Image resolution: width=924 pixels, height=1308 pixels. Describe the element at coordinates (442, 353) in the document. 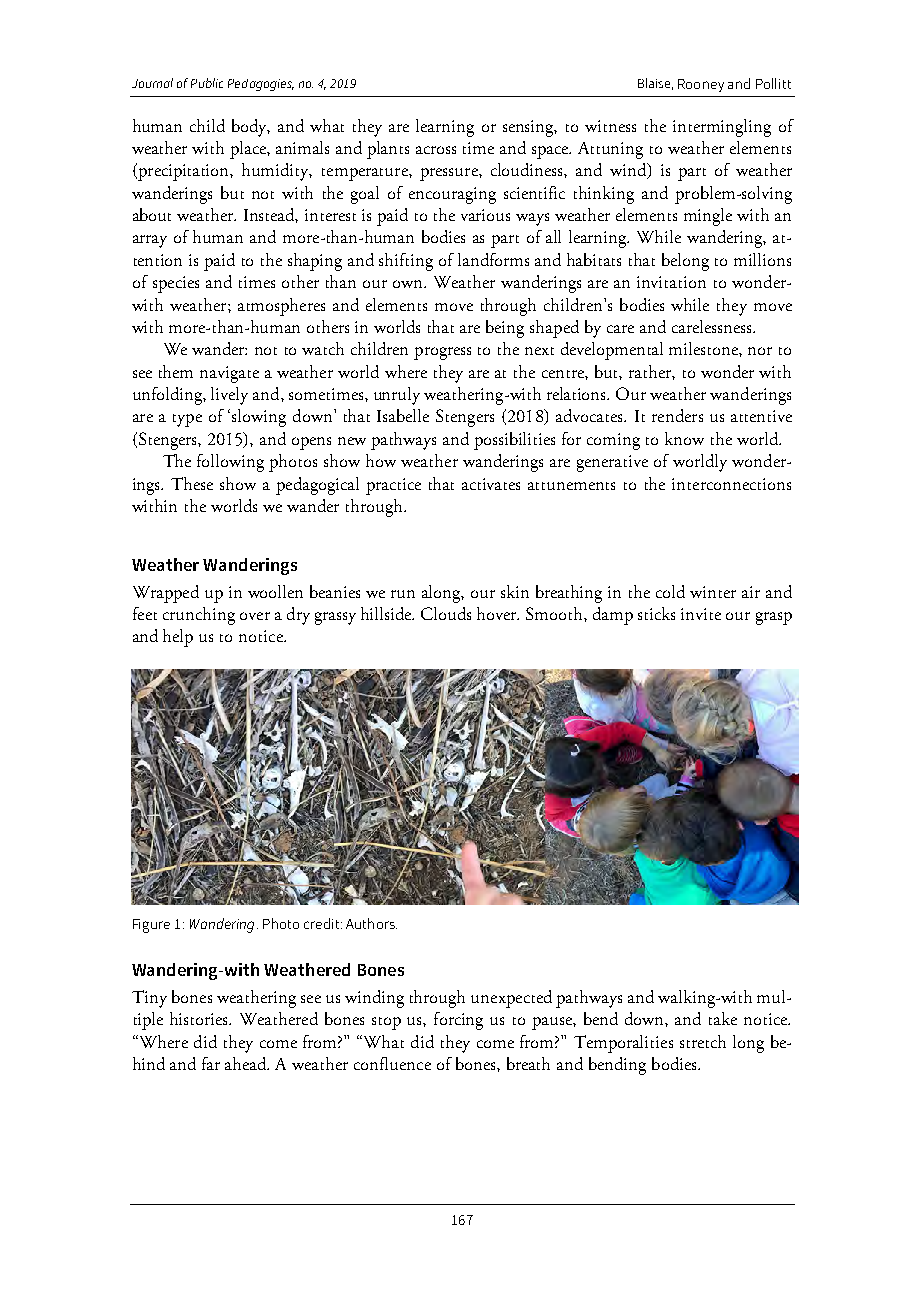

I see `progress` at that location.
